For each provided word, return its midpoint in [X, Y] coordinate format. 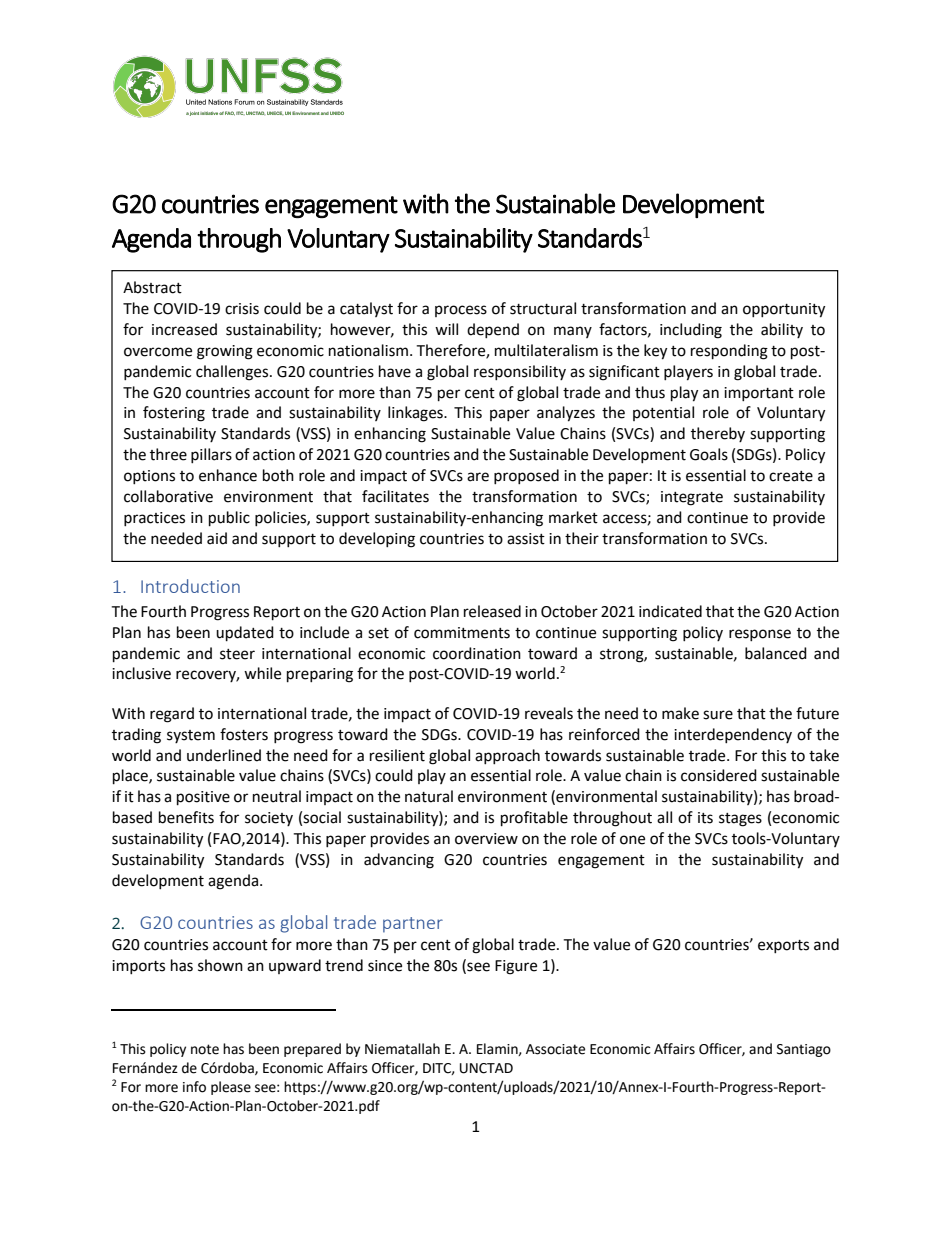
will [446, 329]
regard [172, 715]
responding [729, 352]
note [205, 1049]
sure [718, 715]
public [229, 519]
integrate [692, 498]
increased [184, 329]
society [269, 819]
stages [740, 820]
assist [526, 539]
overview [486, 839]
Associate [555, 1049]
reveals [549, 713]
